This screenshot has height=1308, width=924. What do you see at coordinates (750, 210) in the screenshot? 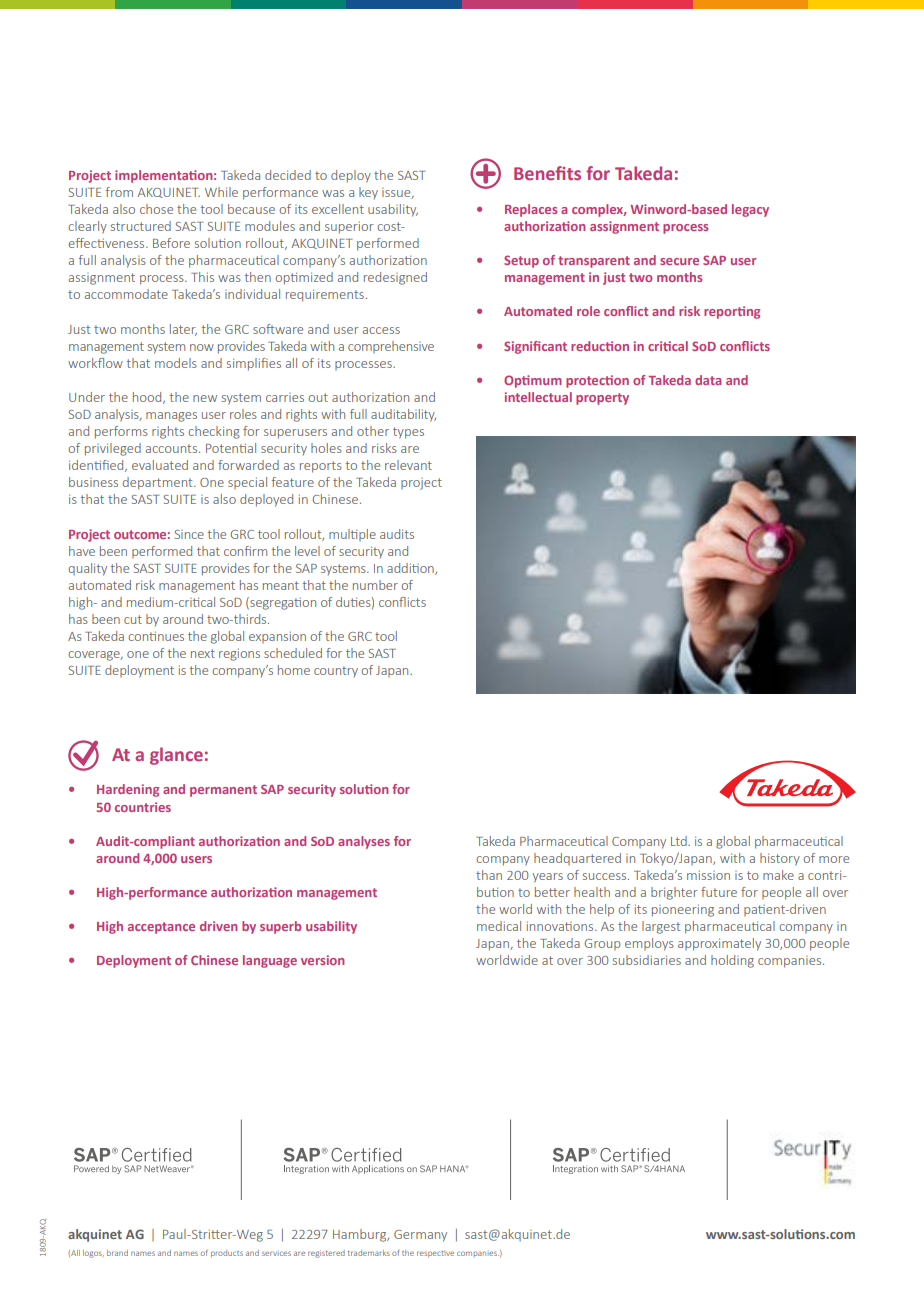
I see `legacy` at bounding box center [750, 210].
